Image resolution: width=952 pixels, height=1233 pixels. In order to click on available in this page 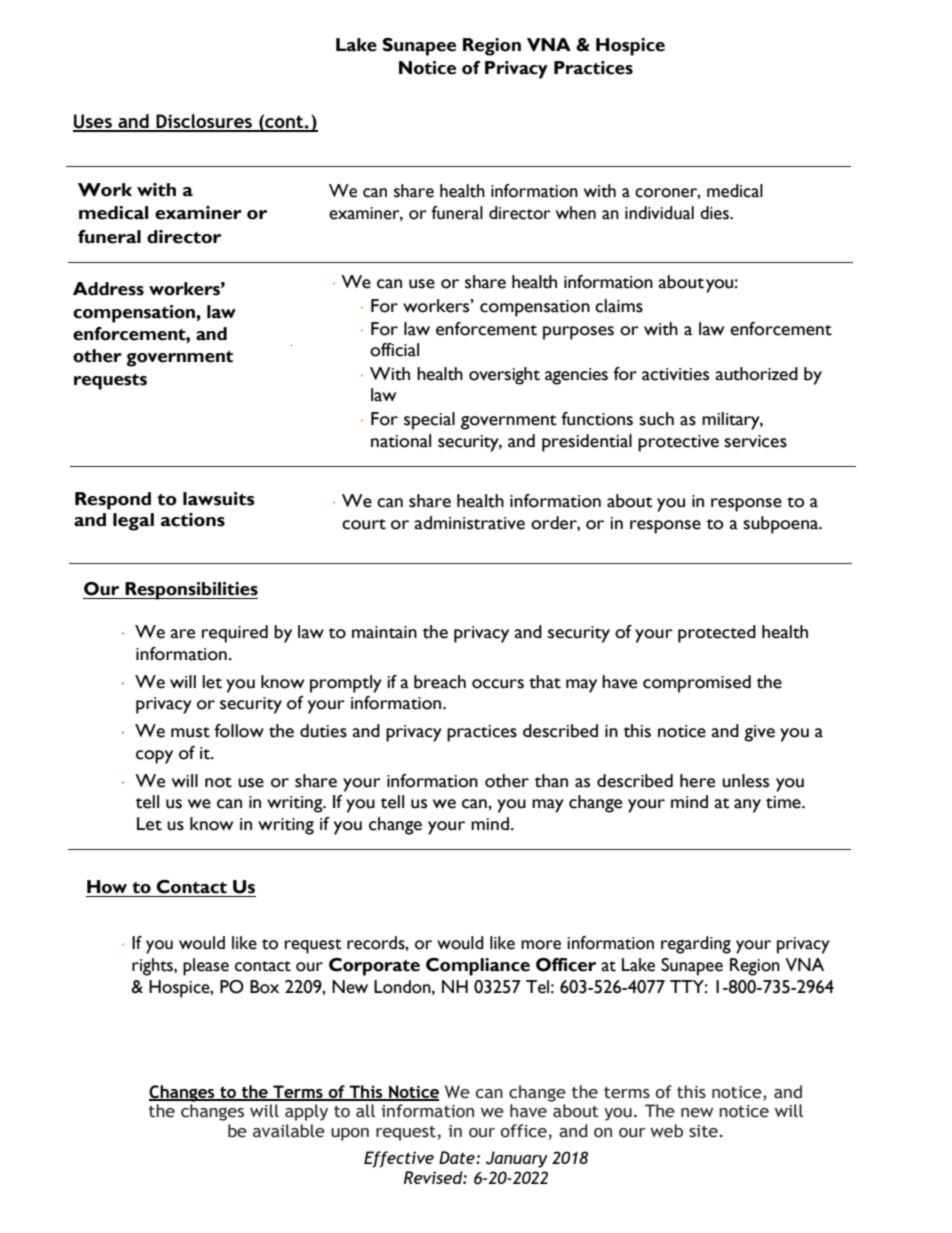, I will do `click(289, 1131)`.
